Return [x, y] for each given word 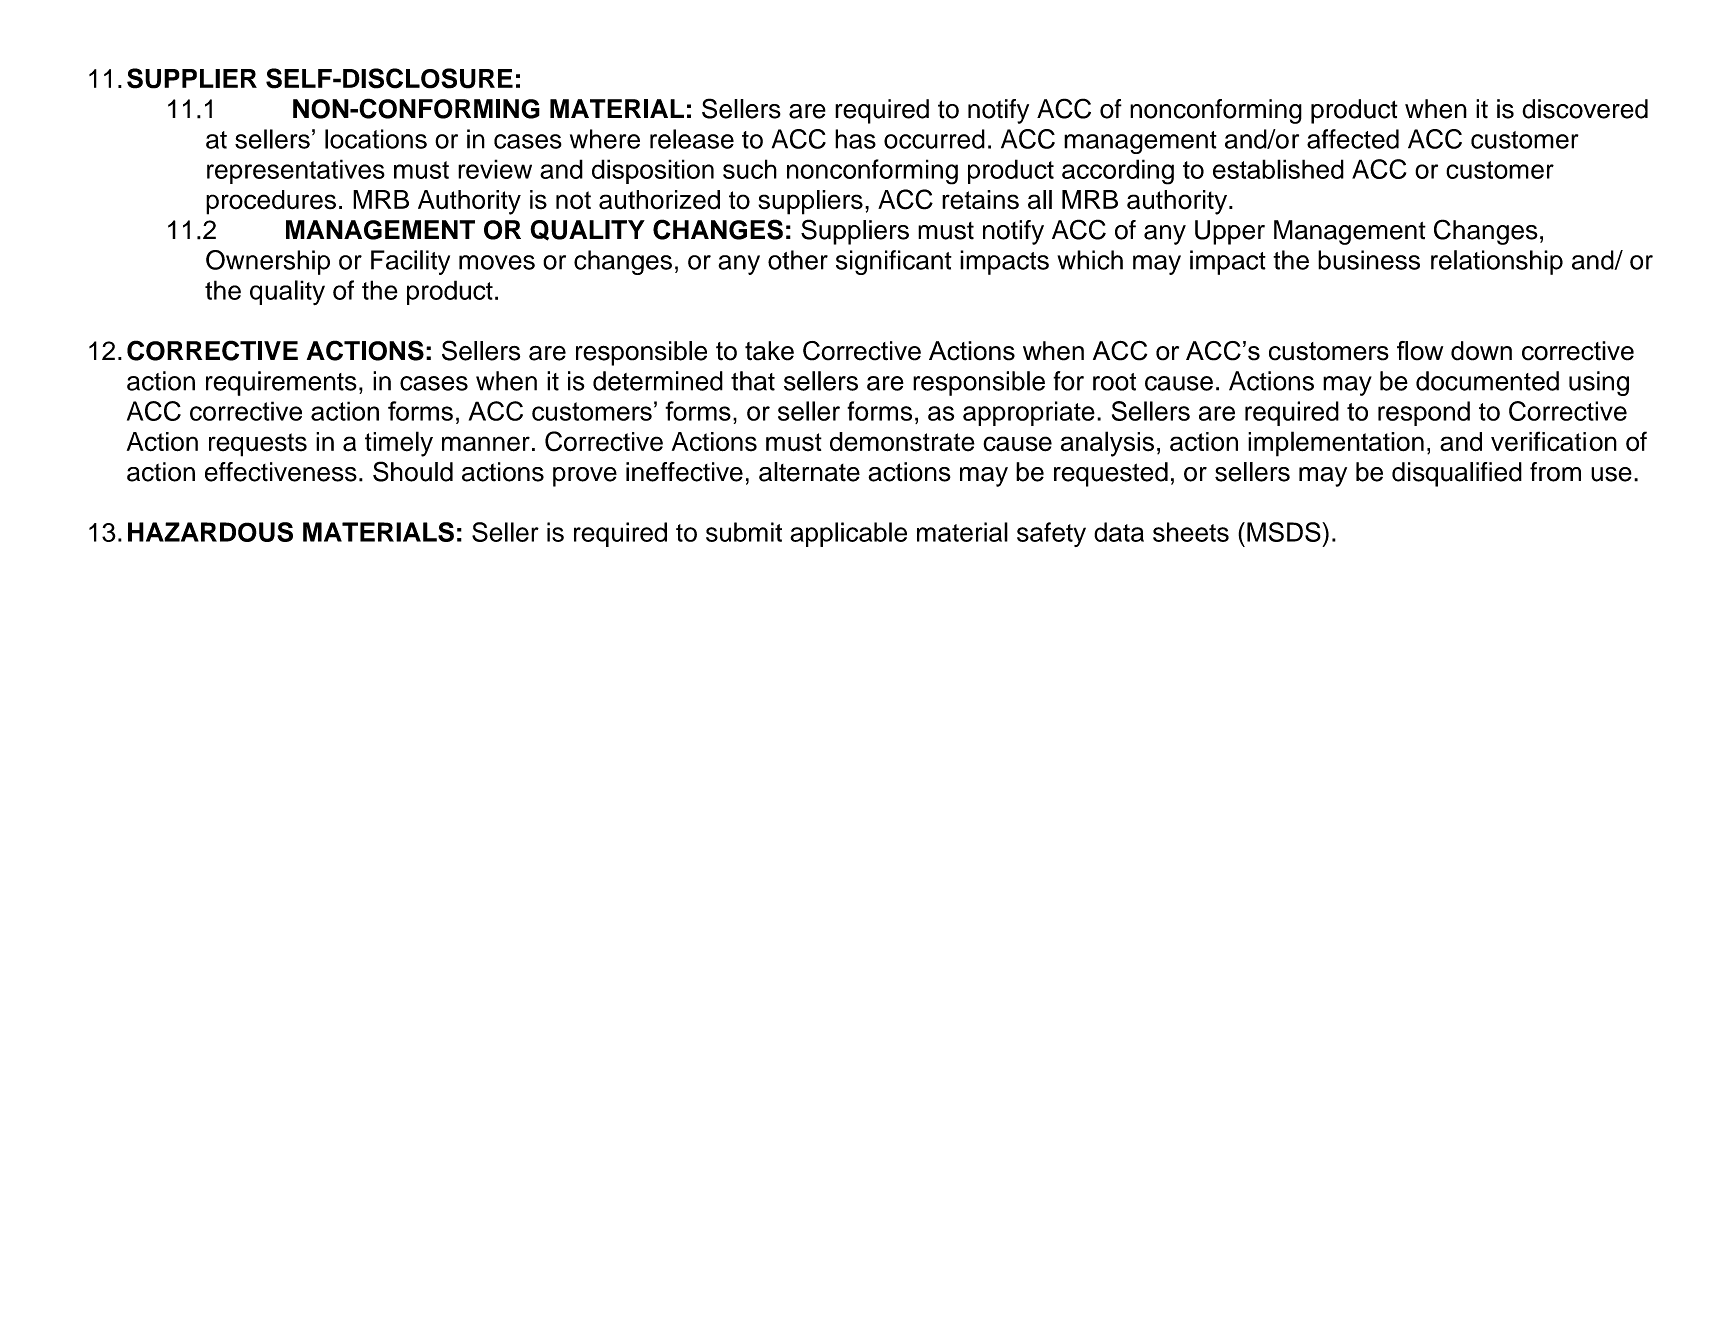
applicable [848, 534]
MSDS [1285, 532]
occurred [934, 139]
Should [413, 471]
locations [376, 139]
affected [1353, 139]
